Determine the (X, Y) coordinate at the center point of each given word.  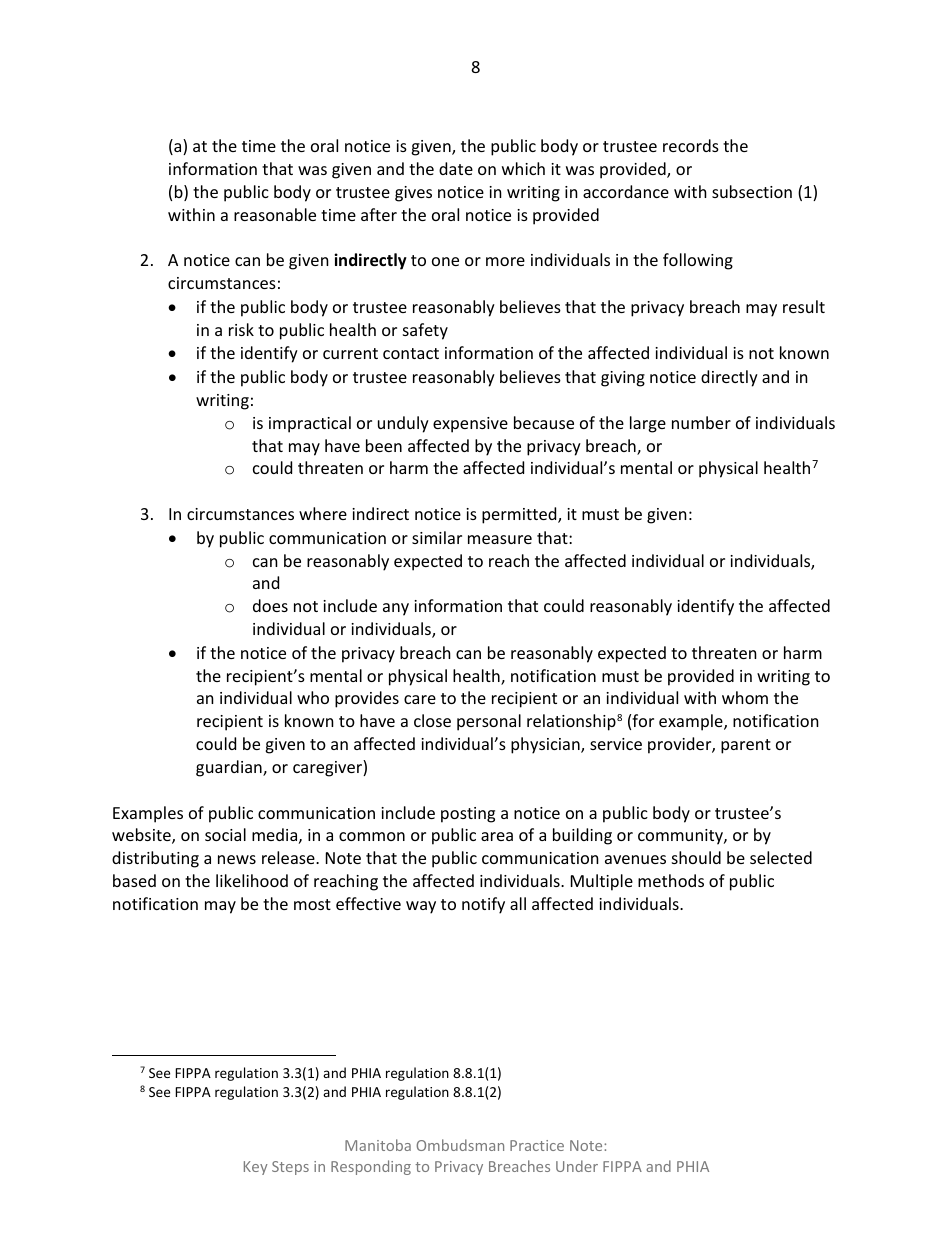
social (225, 834)
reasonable (275, 214)
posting (468, 815)
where (323, 513)
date (456, 168)
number (701, 422)
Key (256, 1168)
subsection (752, 191)
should (696, 857)
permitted (520, 515)
